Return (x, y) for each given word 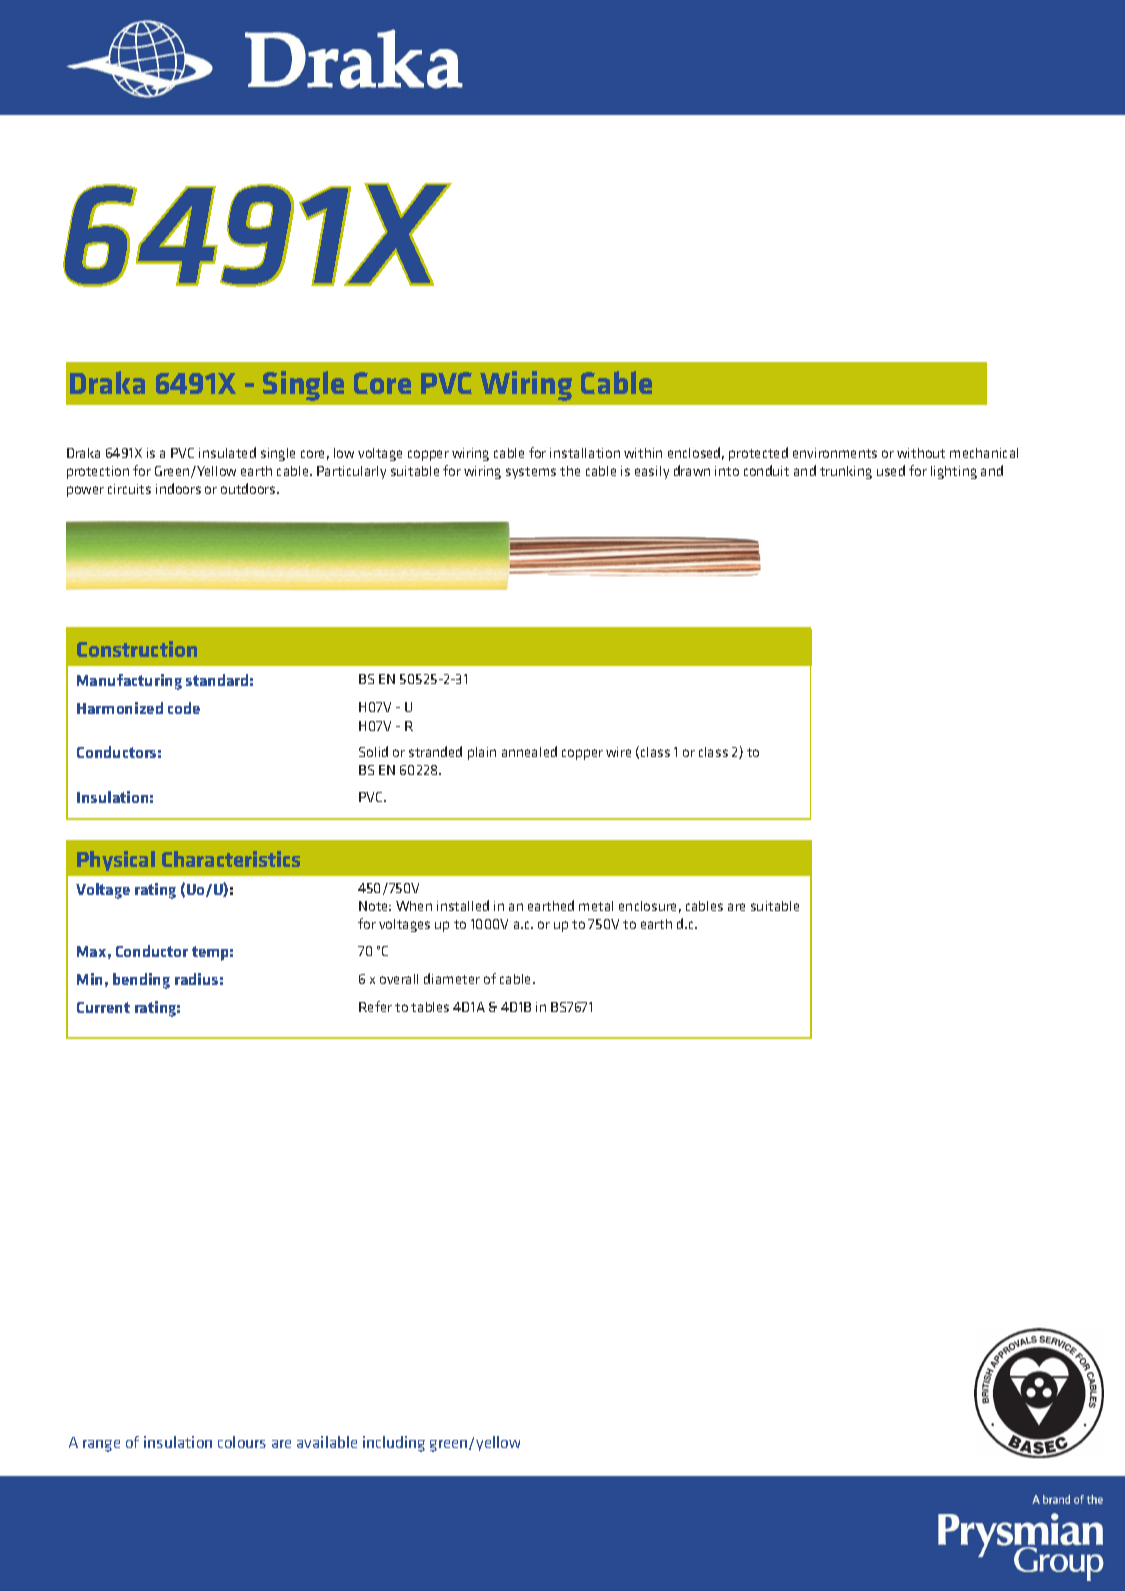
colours (242, 1442)
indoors (178, 488)
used (891, 470)
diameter (452, 978)
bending (141, 981)
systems (531, 473)
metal (596, 906)
